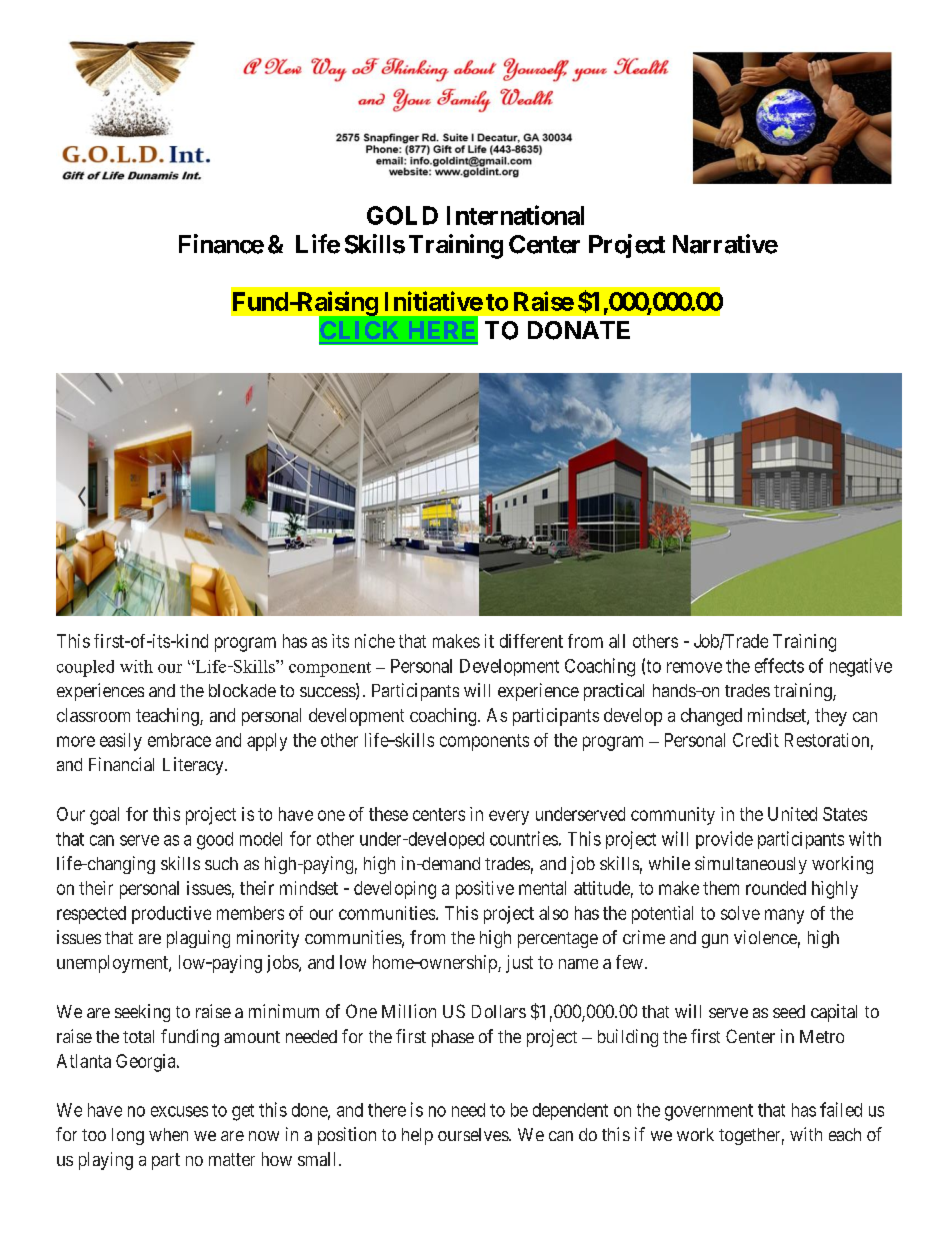  I want to click on when, so click(168, 1134).
